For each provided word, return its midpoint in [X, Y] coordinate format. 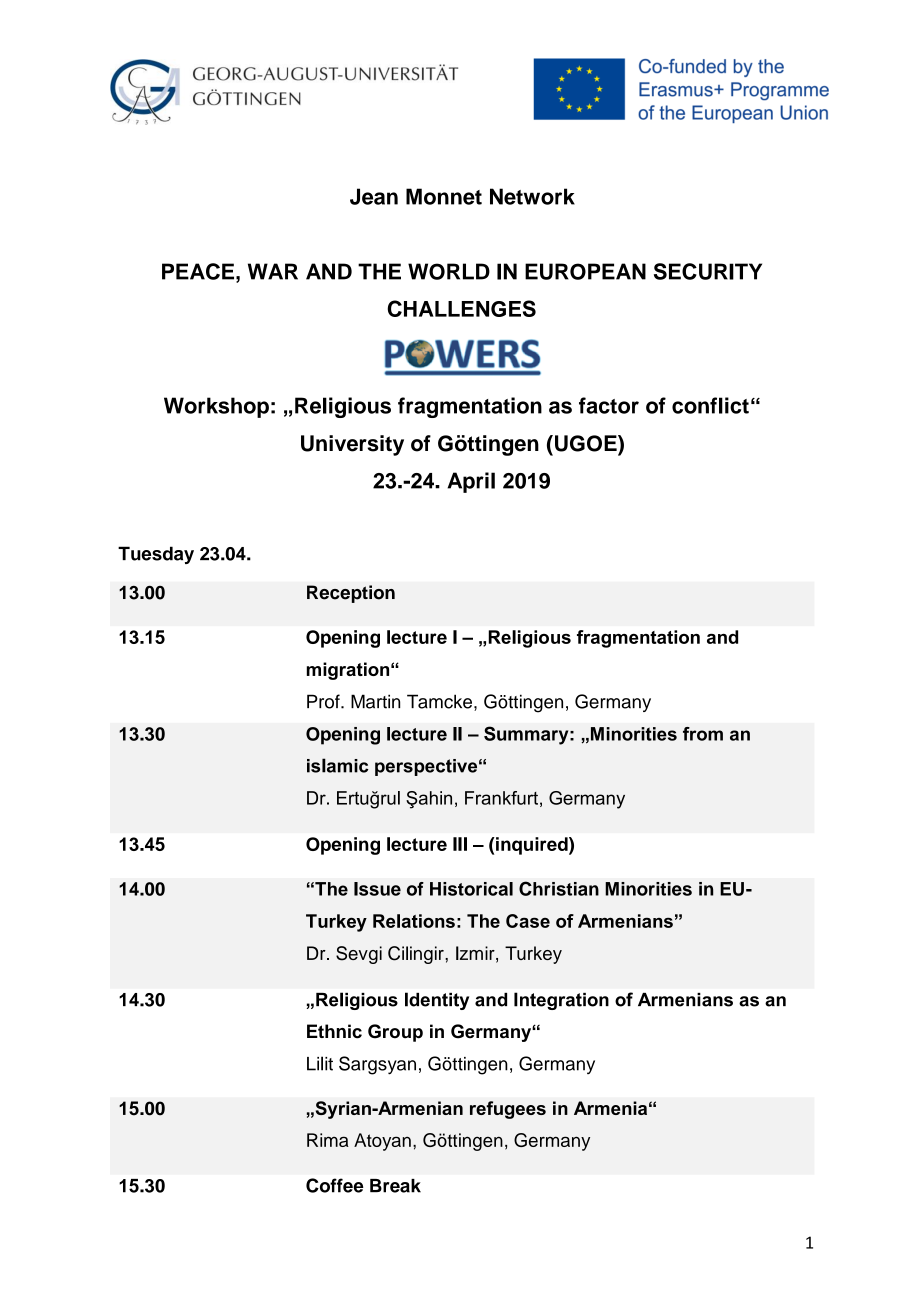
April [471, 482]
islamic [337, 765]
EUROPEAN [585, 271]
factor [609, 405]
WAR [273, 271]
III [460, 844]
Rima [328, 1140]
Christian [559, 888]
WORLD [449, 271]
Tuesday [156, 555]
